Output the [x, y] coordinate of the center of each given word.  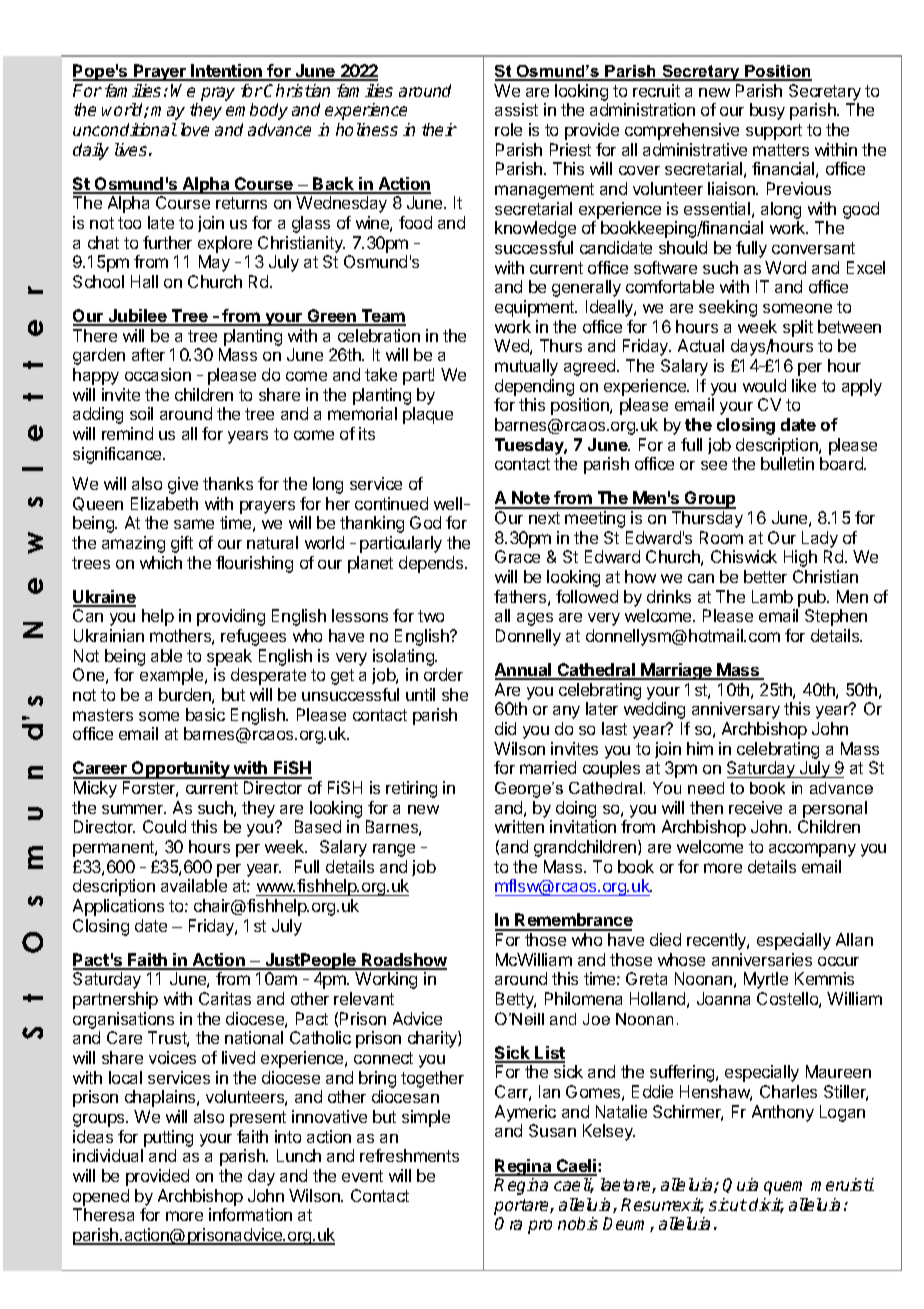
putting [168, 1138]
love [195, 129]
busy [767, 111]
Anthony [783, 1113]
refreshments [409, 1155]
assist [516, 109]
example [173, 676]
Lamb [772, 596]
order [443, 674]
